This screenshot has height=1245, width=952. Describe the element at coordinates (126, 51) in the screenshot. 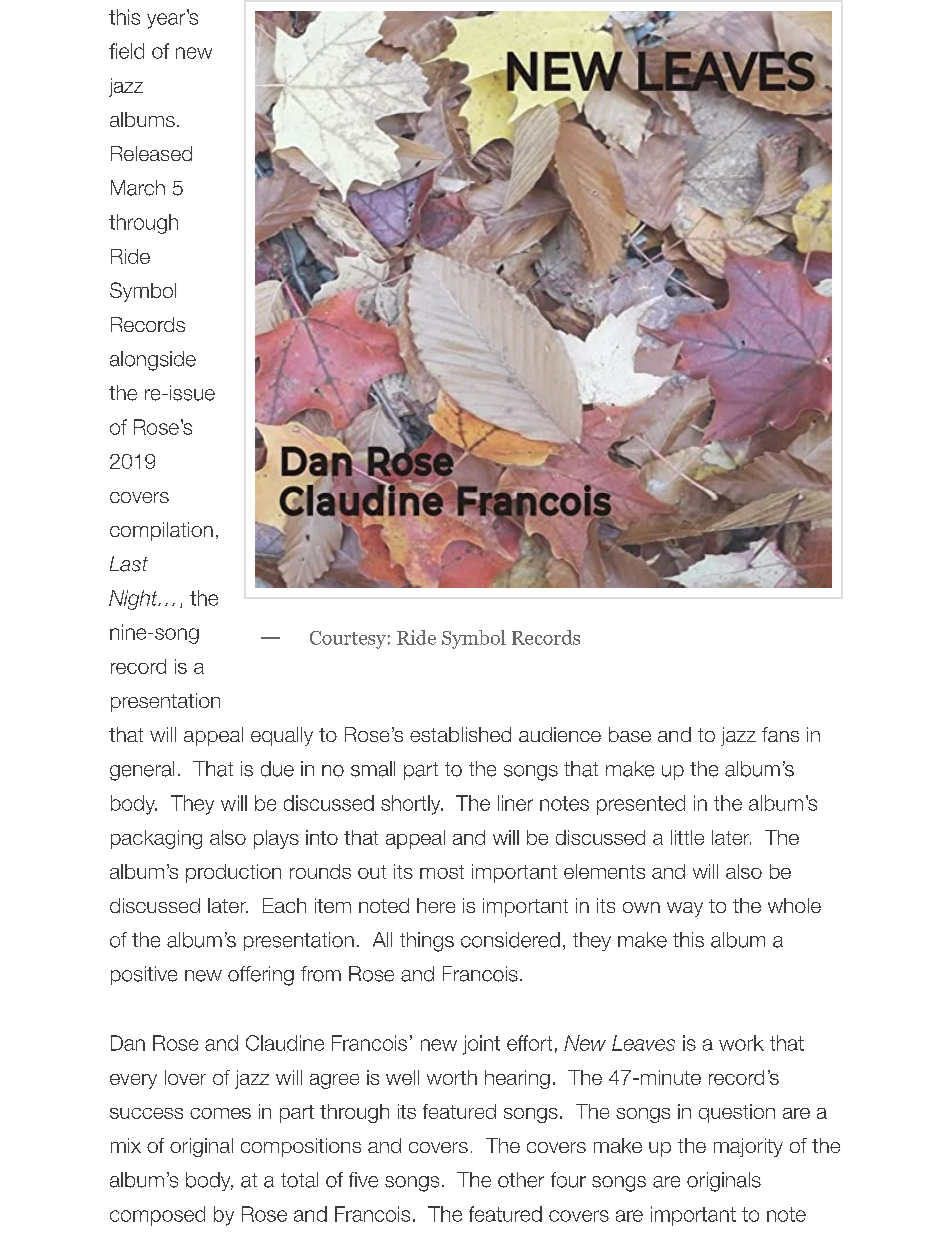

I see `field` at that location.
